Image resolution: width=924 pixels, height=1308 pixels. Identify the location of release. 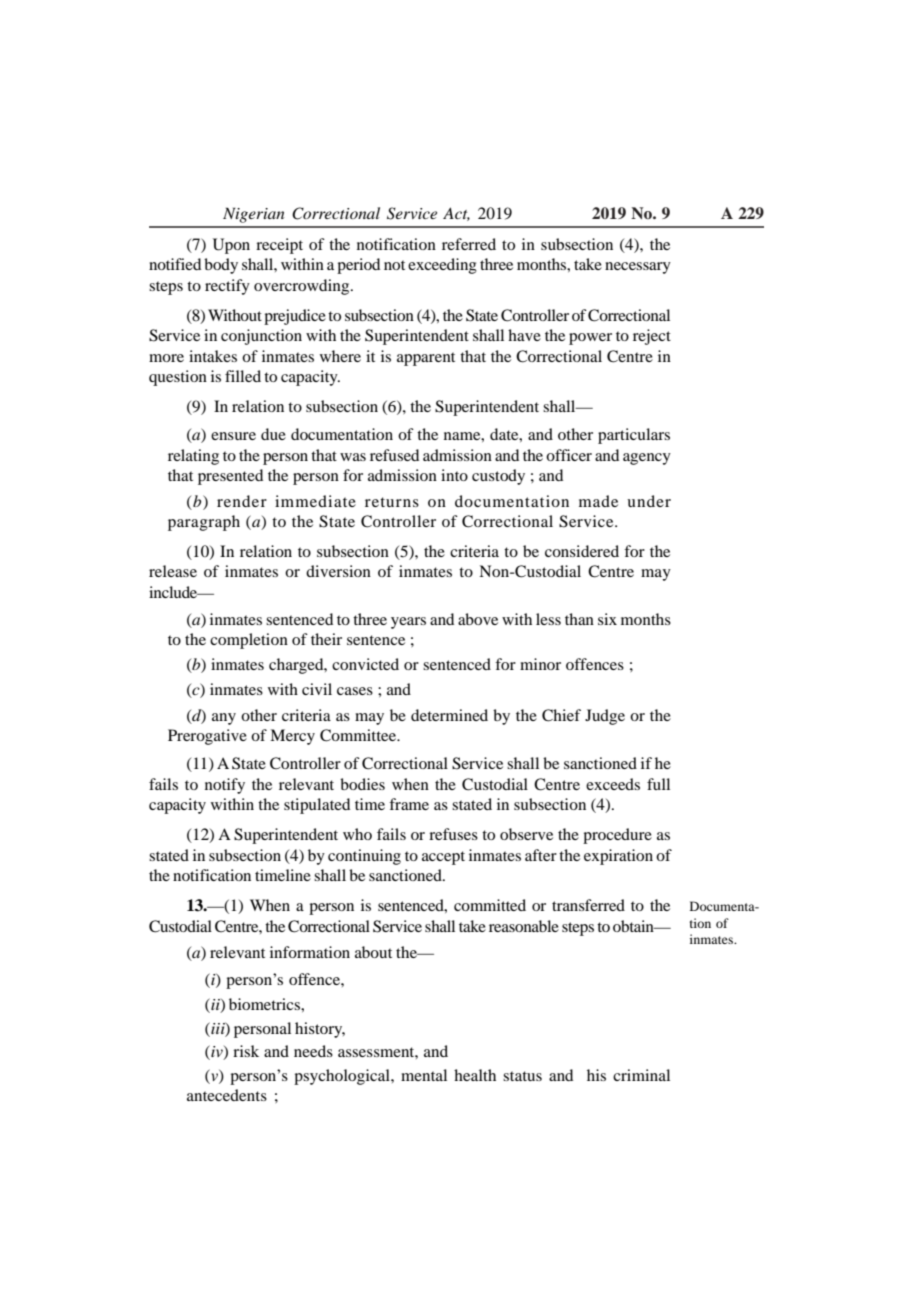
(173, 571).
